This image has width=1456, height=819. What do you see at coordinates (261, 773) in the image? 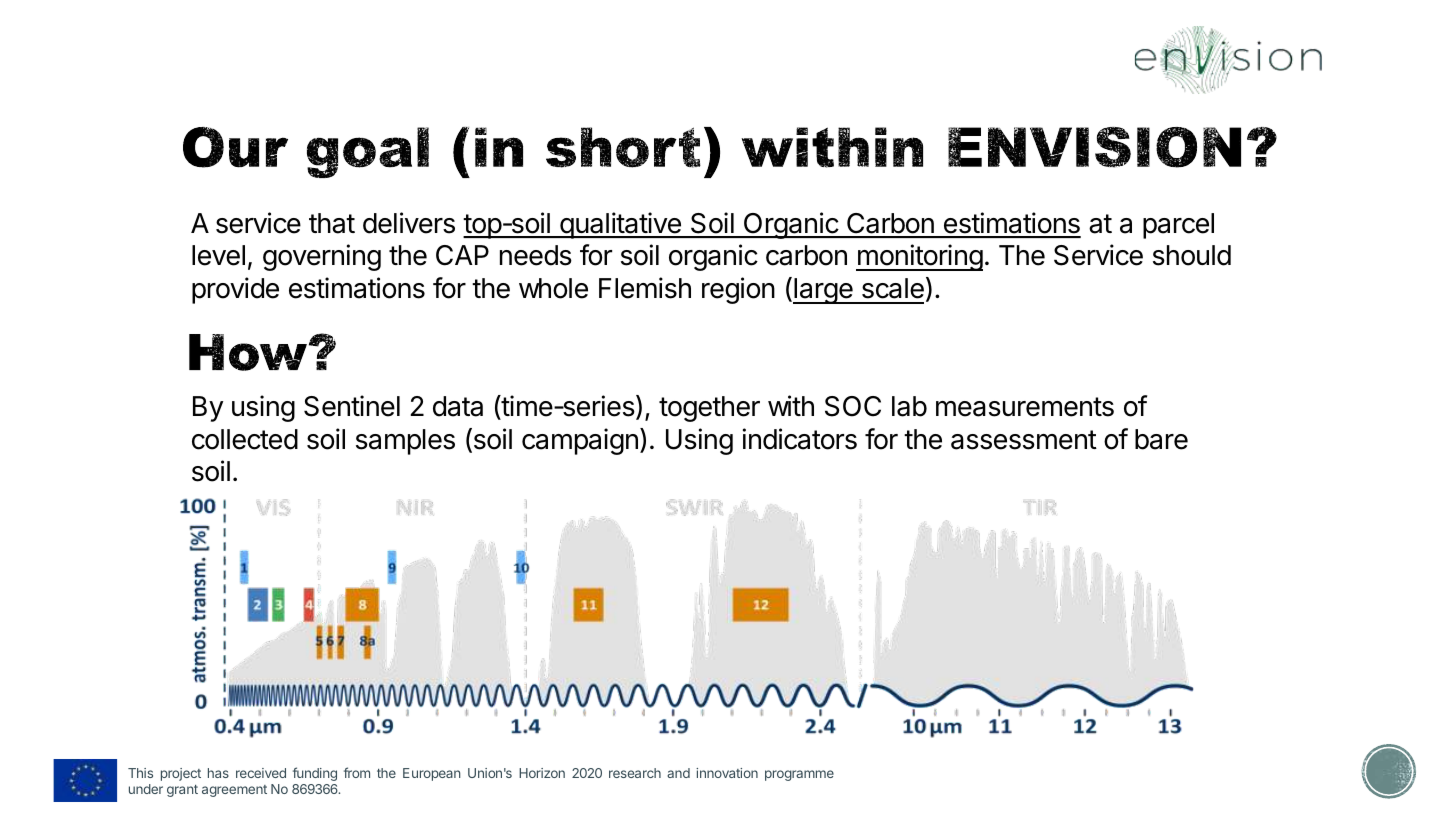
I see `received` at bounding box center [261, 773].
